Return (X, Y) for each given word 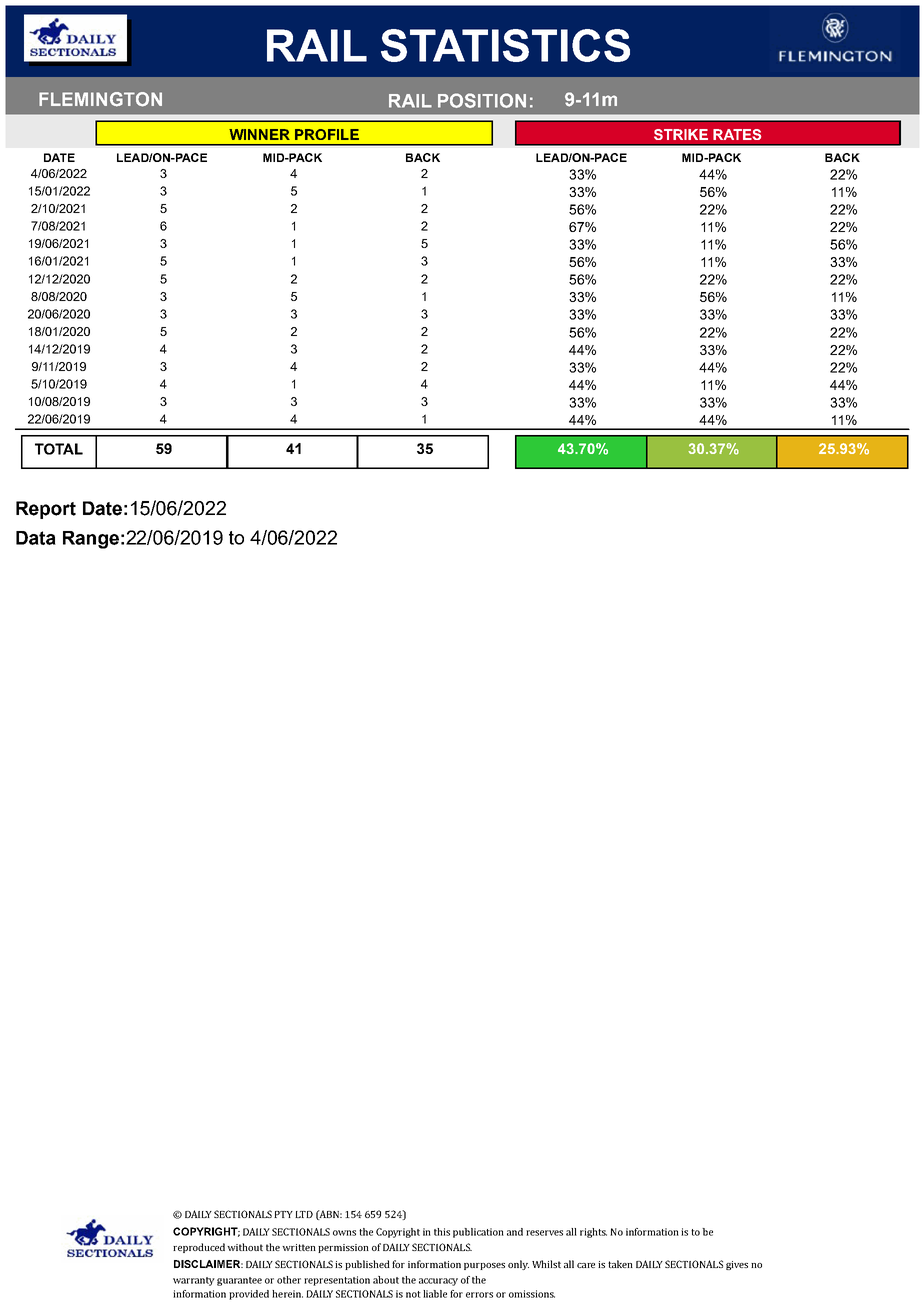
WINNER (259, 134)
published (367, 1265)
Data (36, 538)
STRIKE (681, 134)
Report (46, 510)
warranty (194, 1281)
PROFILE (327, 134)
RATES (737, 134)
